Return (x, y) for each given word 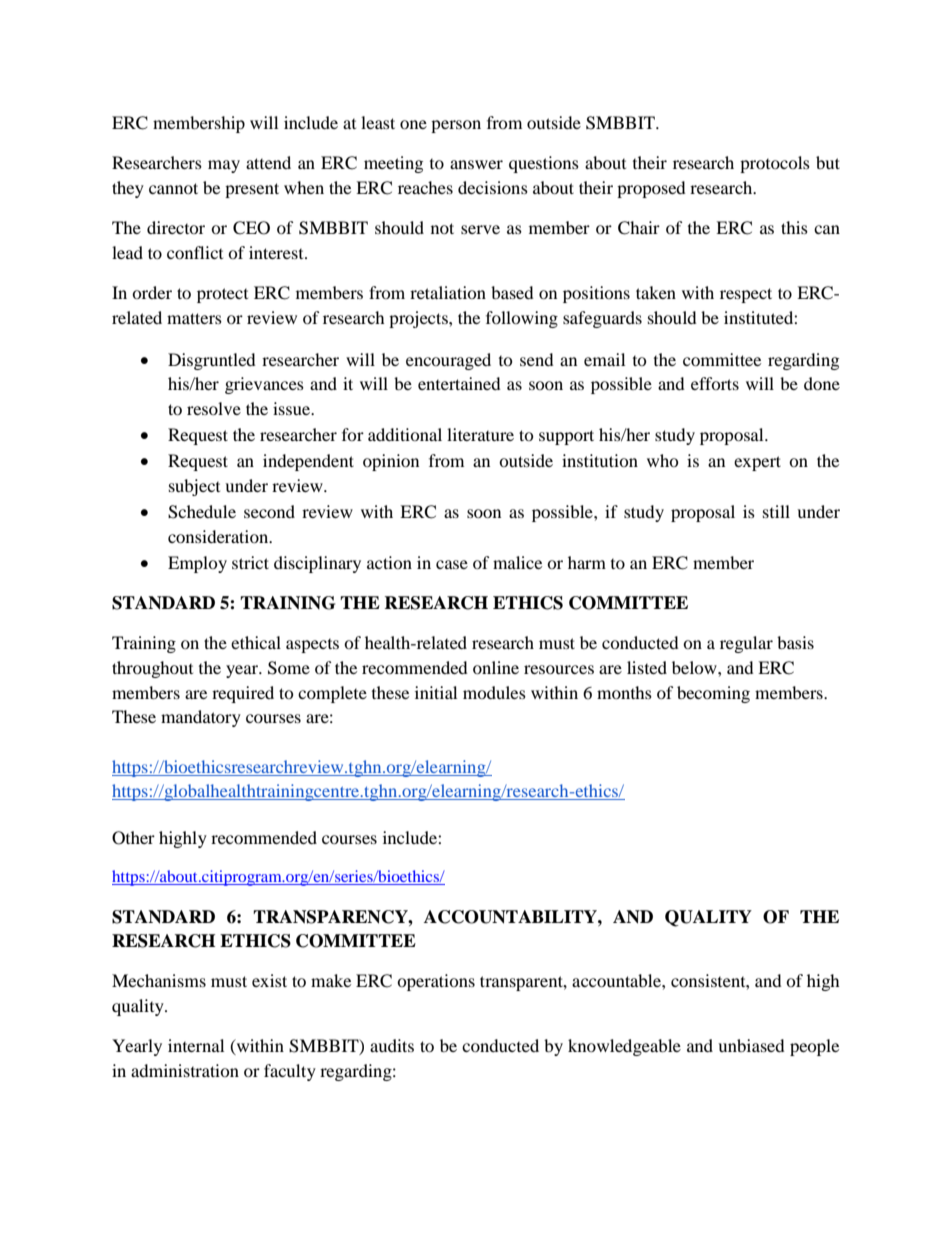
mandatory (201, 718)
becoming (713, 694)
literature (480, 434)
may (224, 166)
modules (494, 692)
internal (196, 1045)
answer (476, 164)
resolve (214, 408)
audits (392, 1045)
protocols (775, 164)
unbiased (751, 1045)
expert (757, 463)
